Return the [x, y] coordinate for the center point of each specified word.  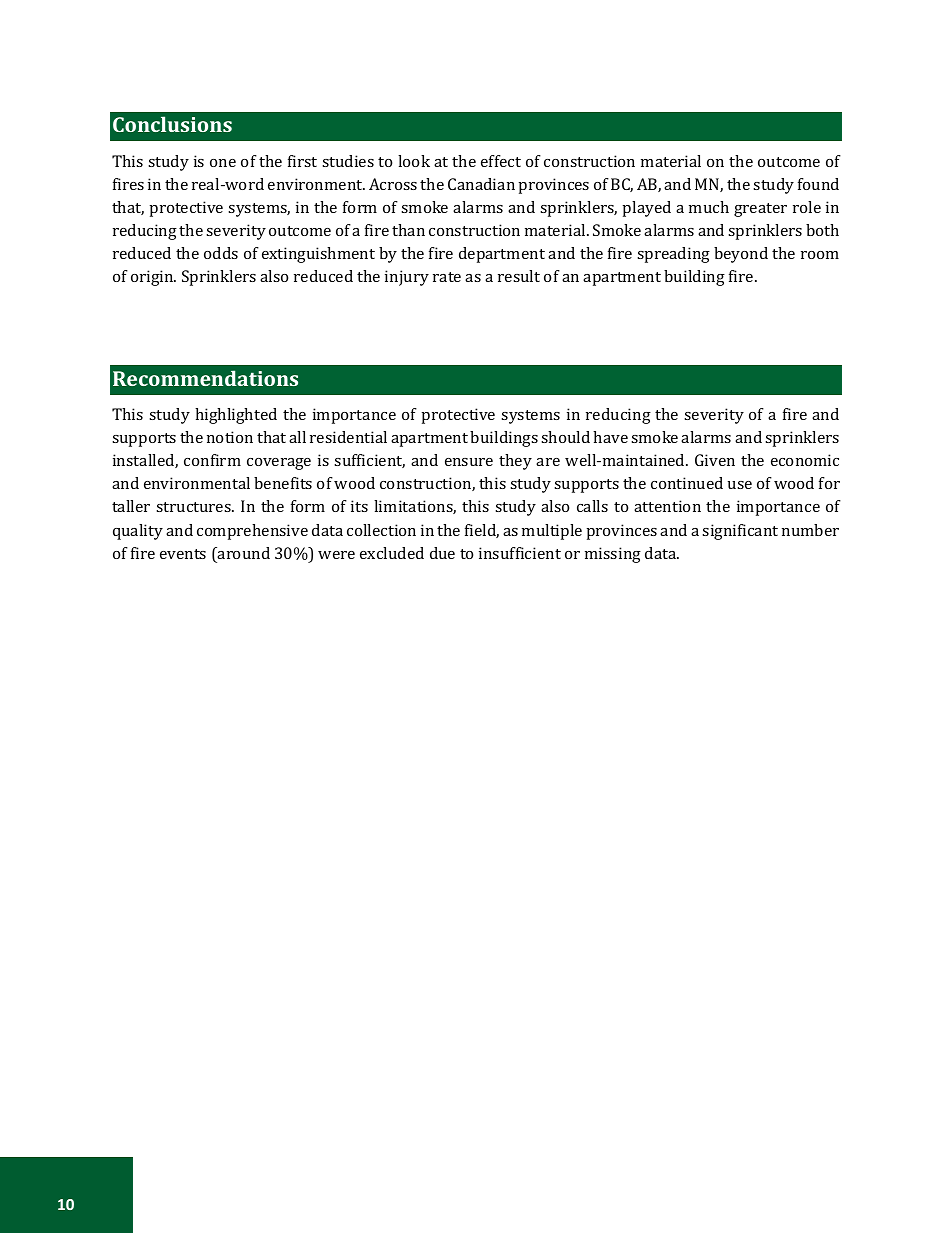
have [610, 437]
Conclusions [172, 124]
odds [221, 253]
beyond [741, 255]
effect [501, 161]
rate [447, 277]
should [565, 437]
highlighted [236, 416]
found [818, 184]
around [243, 553]
